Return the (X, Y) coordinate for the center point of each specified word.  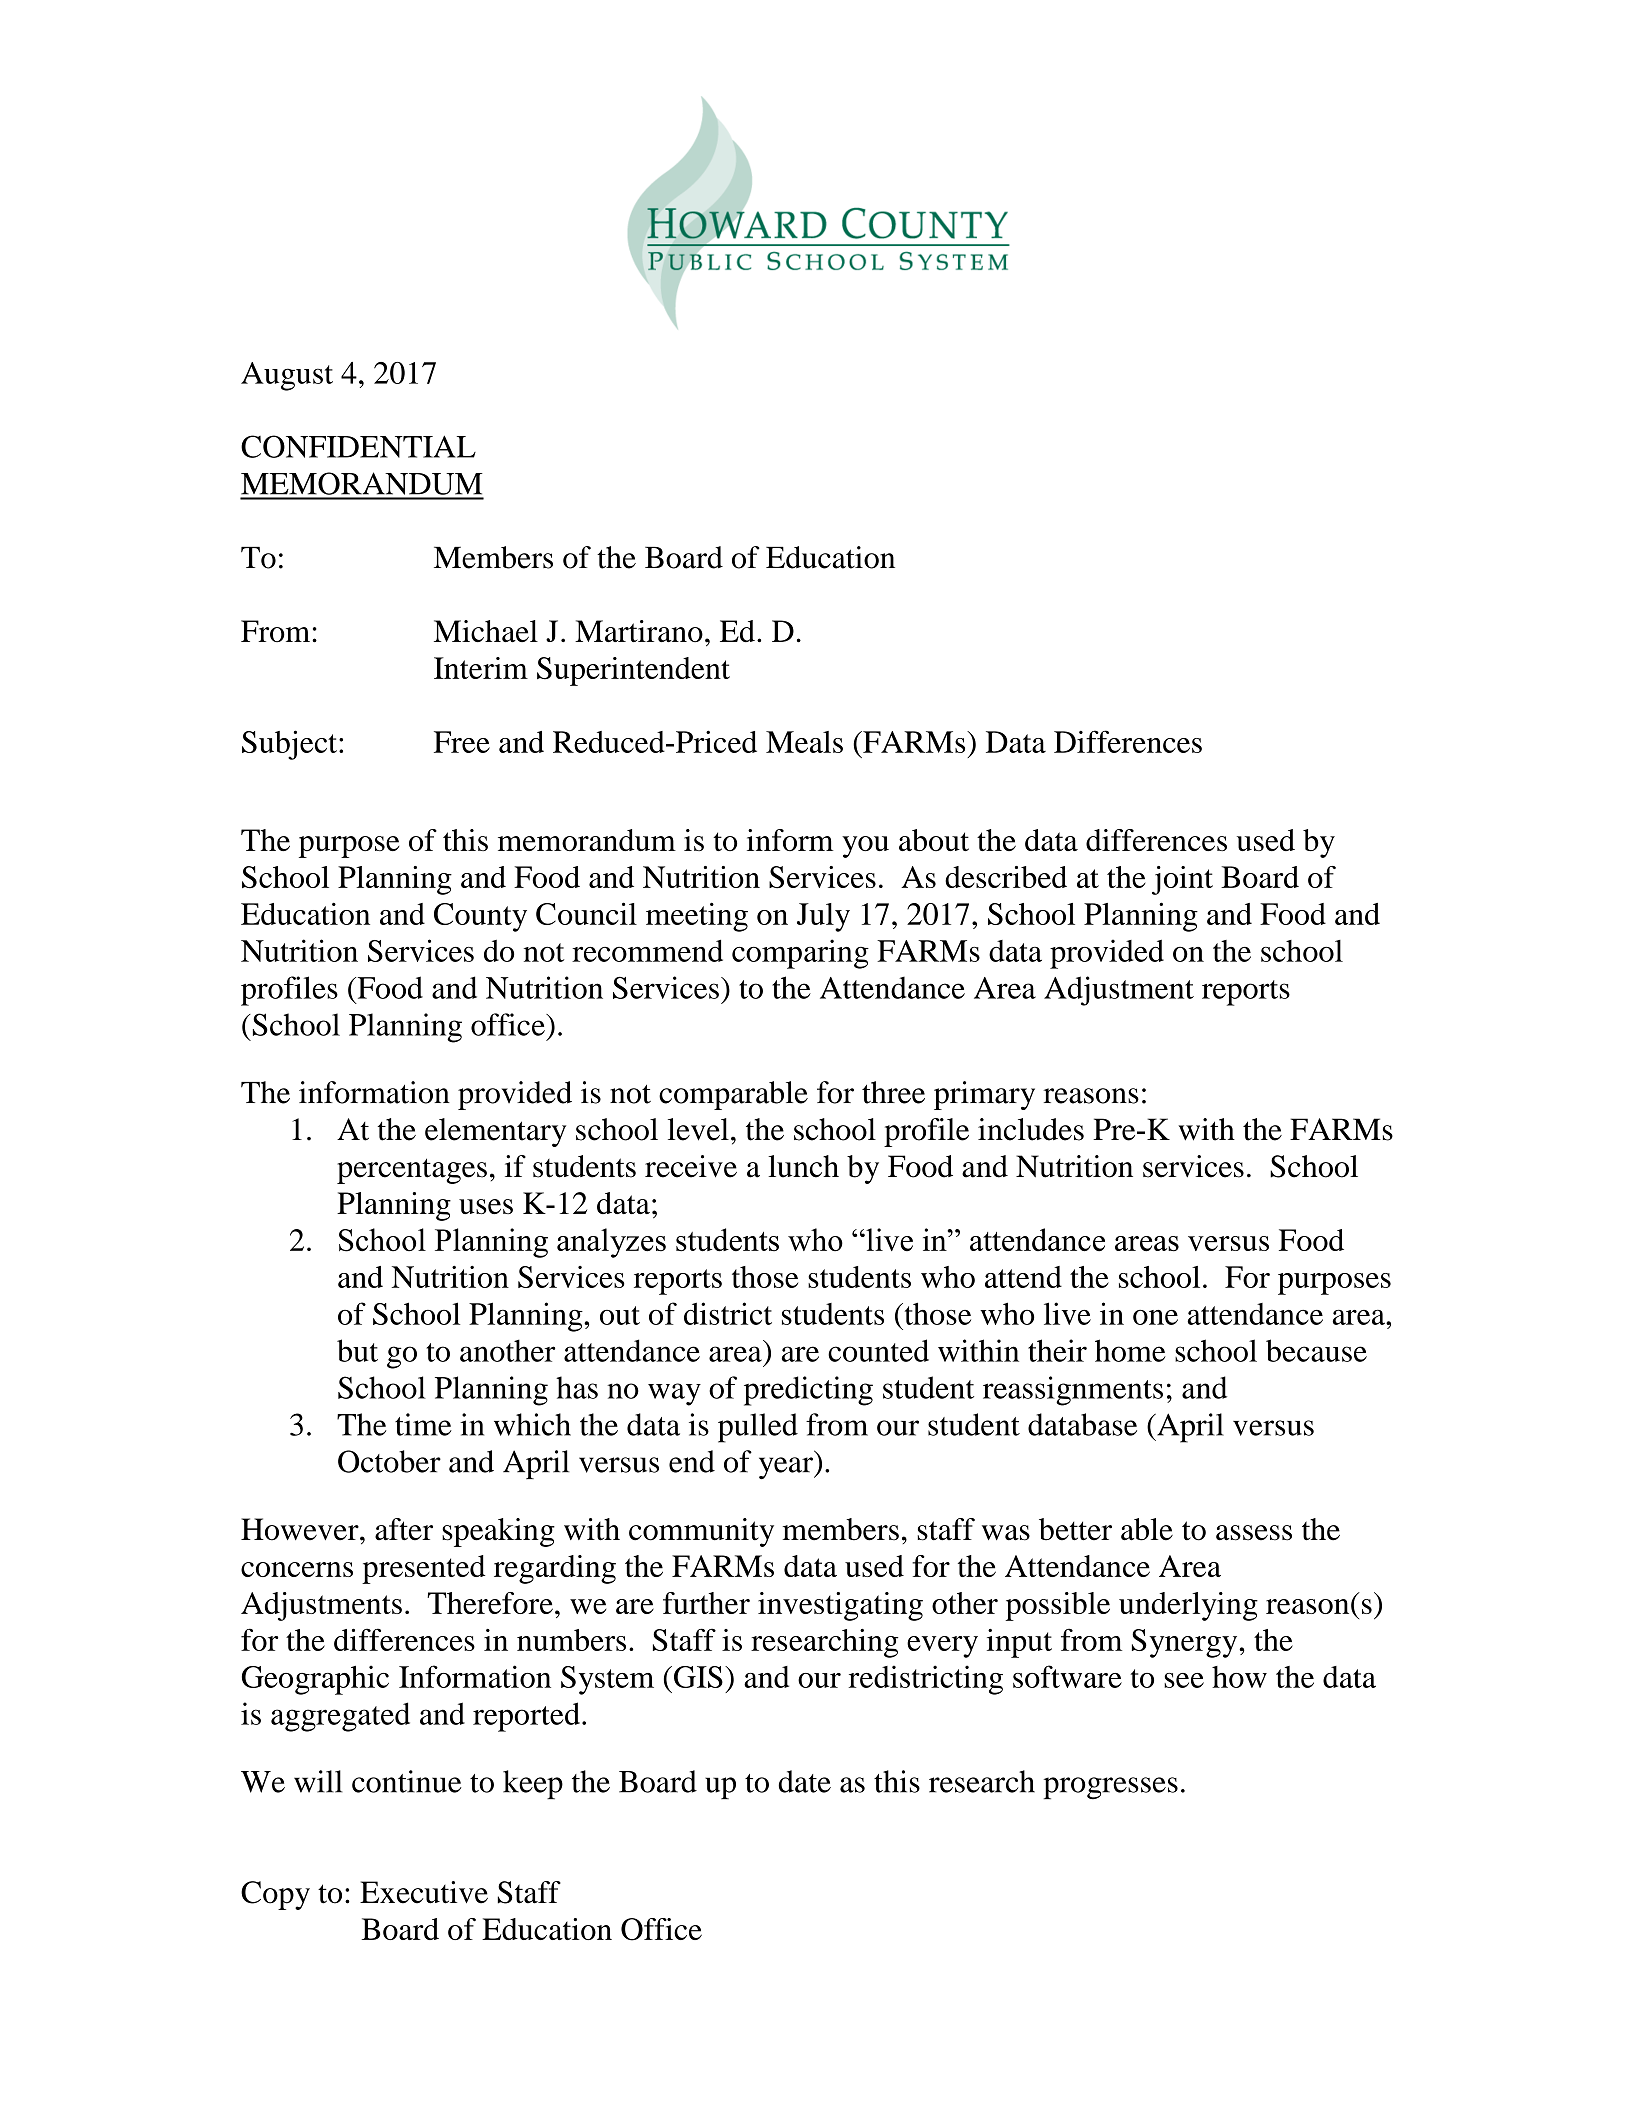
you (865, 847)
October (389, 1461)
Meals (804, 742)
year (787, 1468)
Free (462, 742)
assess (1254, 1533)
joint (1182, 880)
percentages (412, 1171)
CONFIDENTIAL (358, 446)
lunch (803, 1166)
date (804, 1781)
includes (1031, 1129)
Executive (424, 1892)
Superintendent (633, 671)
